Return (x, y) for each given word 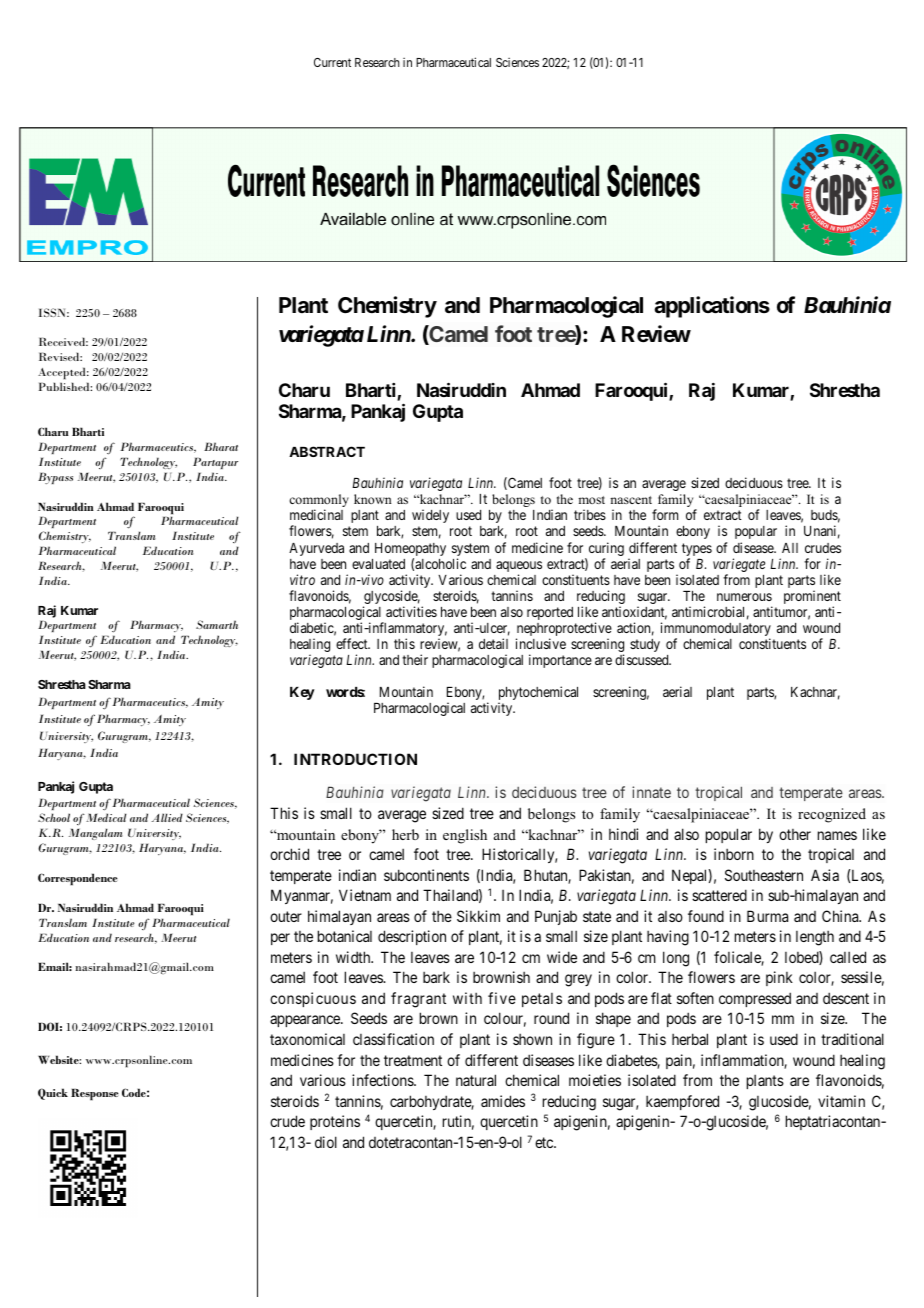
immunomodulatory (716, 630)
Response (95, 1095)
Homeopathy (410, 551)
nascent (631, 500)
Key (302, 693)
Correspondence (78, 879)
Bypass (55, 478)
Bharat (221, 446)
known (373, 499)
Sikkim (478, 916)
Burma (767, 916)
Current (332, 62)
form (665, 514)
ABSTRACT (327, 451)
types (697, 551)
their (415, 659)
